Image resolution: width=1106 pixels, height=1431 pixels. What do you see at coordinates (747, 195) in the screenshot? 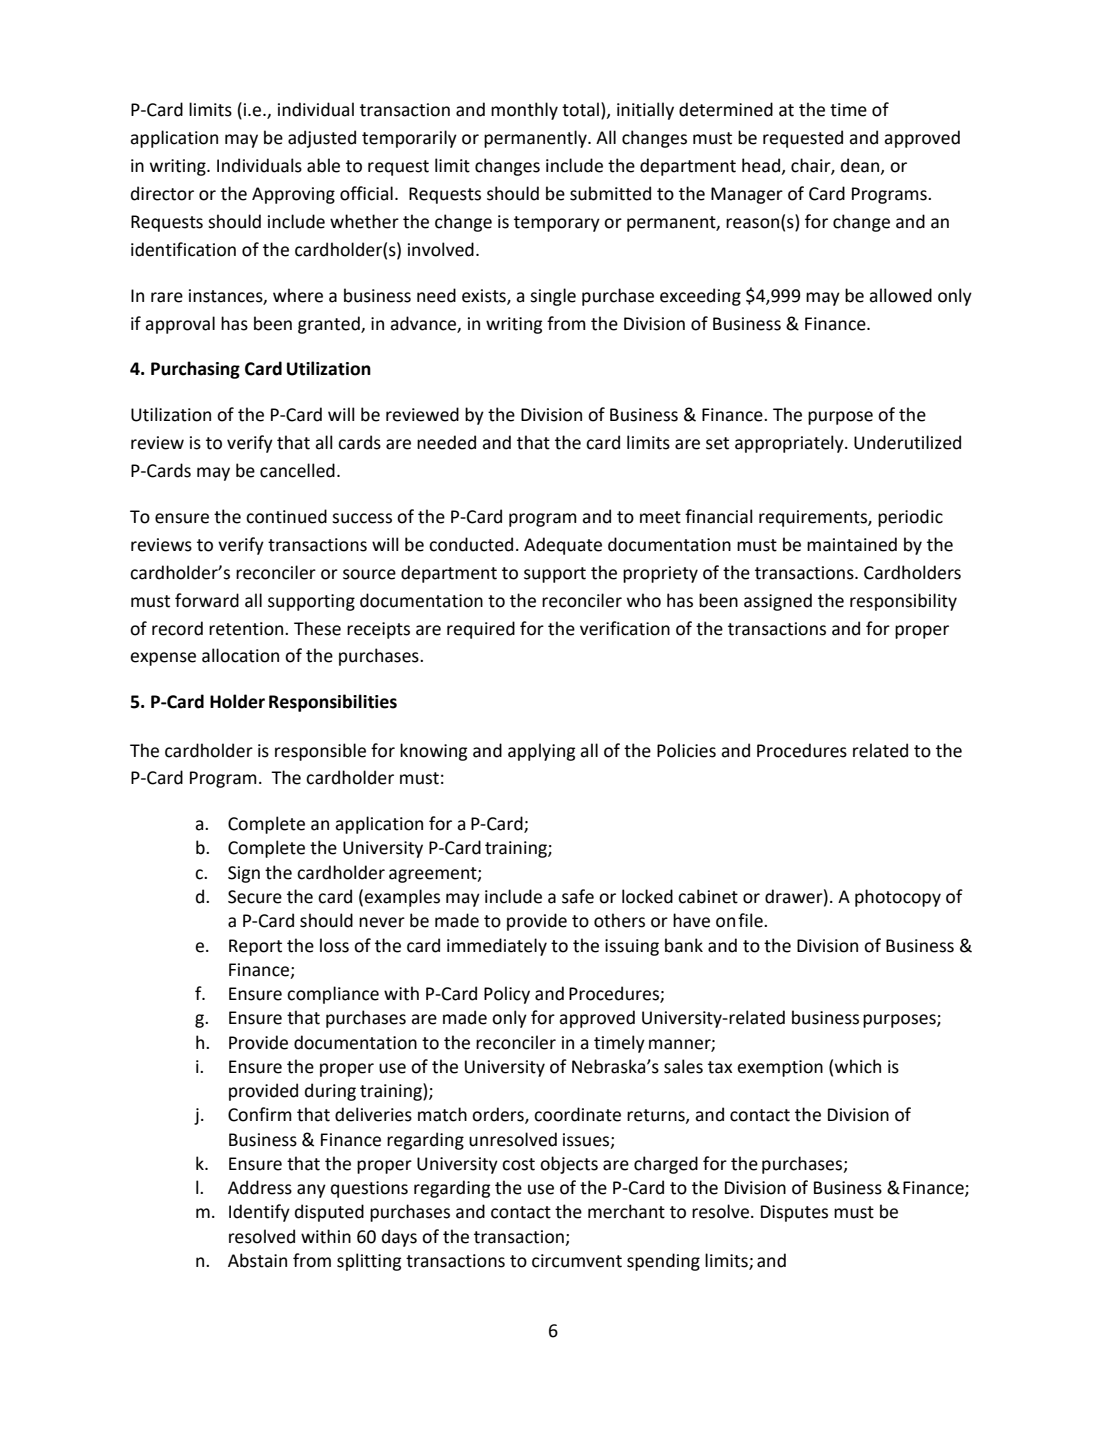
I see `Manager` at bounding box center [747, 195].
